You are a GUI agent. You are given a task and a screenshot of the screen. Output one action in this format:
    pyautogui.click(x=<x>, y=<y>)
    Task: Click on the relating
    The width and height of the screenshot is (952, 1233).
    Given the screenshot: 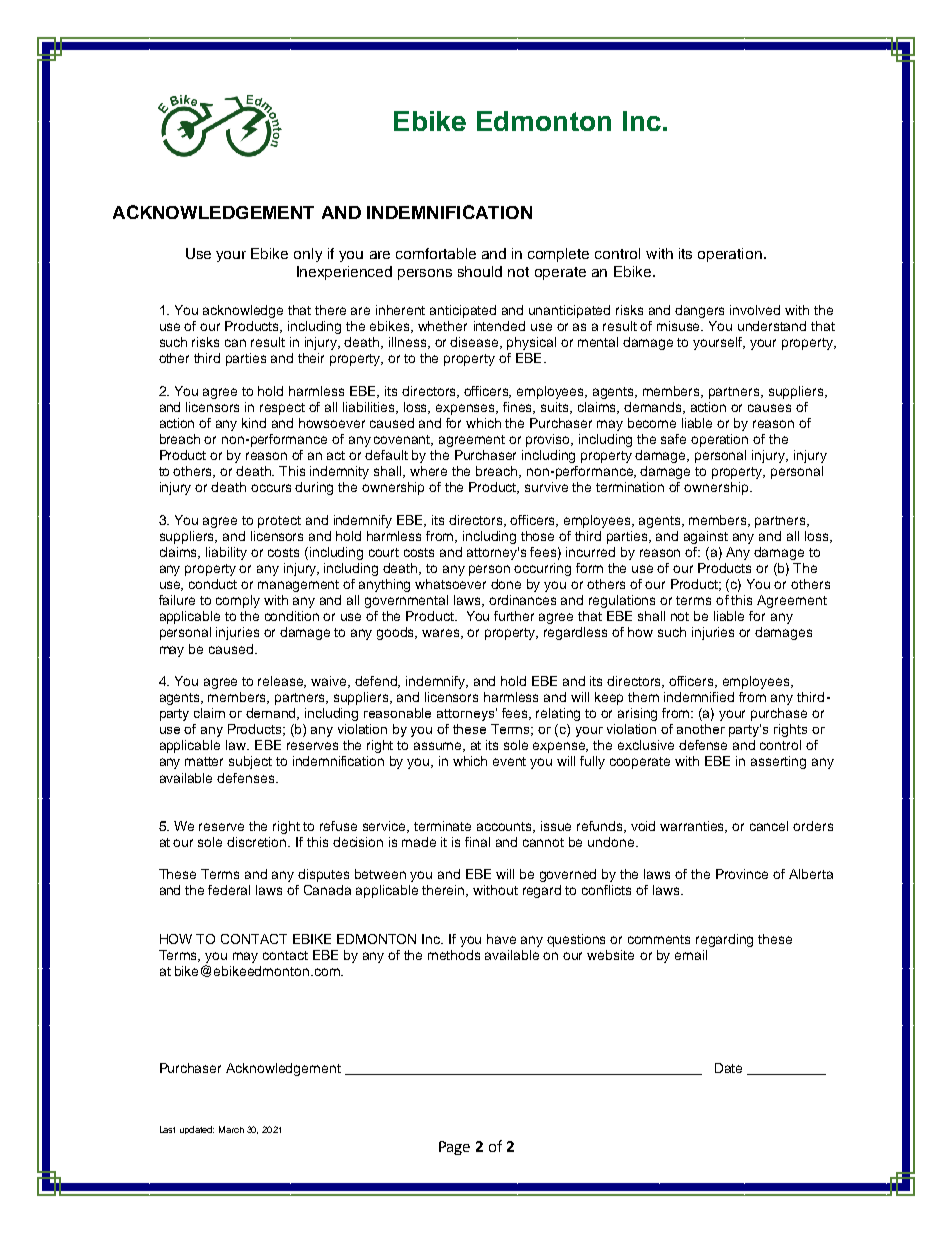 What is the action you would take?
    pyautogui.click(x=558, y=714)
